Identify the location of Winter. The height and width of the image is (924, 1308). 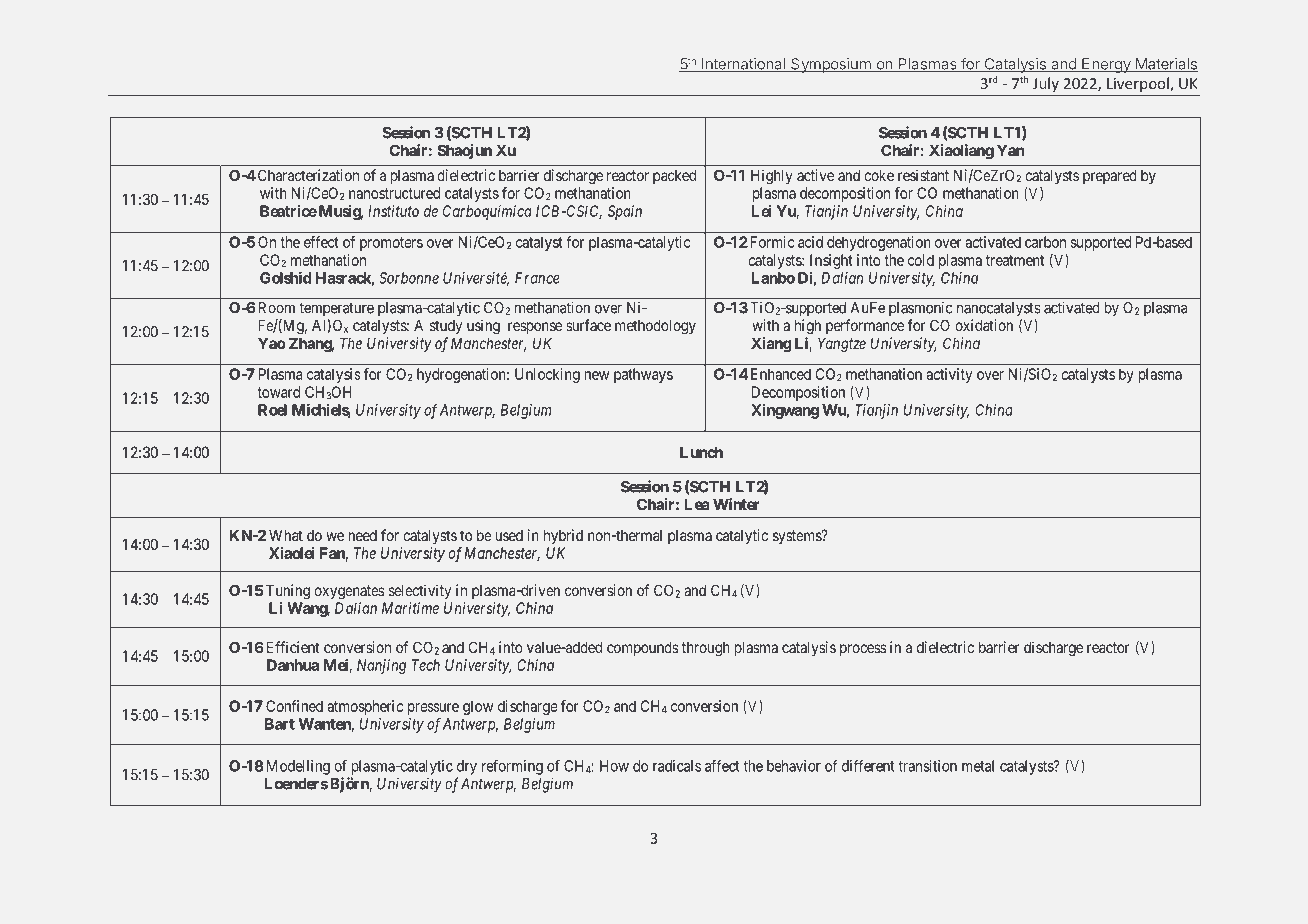
(736, 504).
